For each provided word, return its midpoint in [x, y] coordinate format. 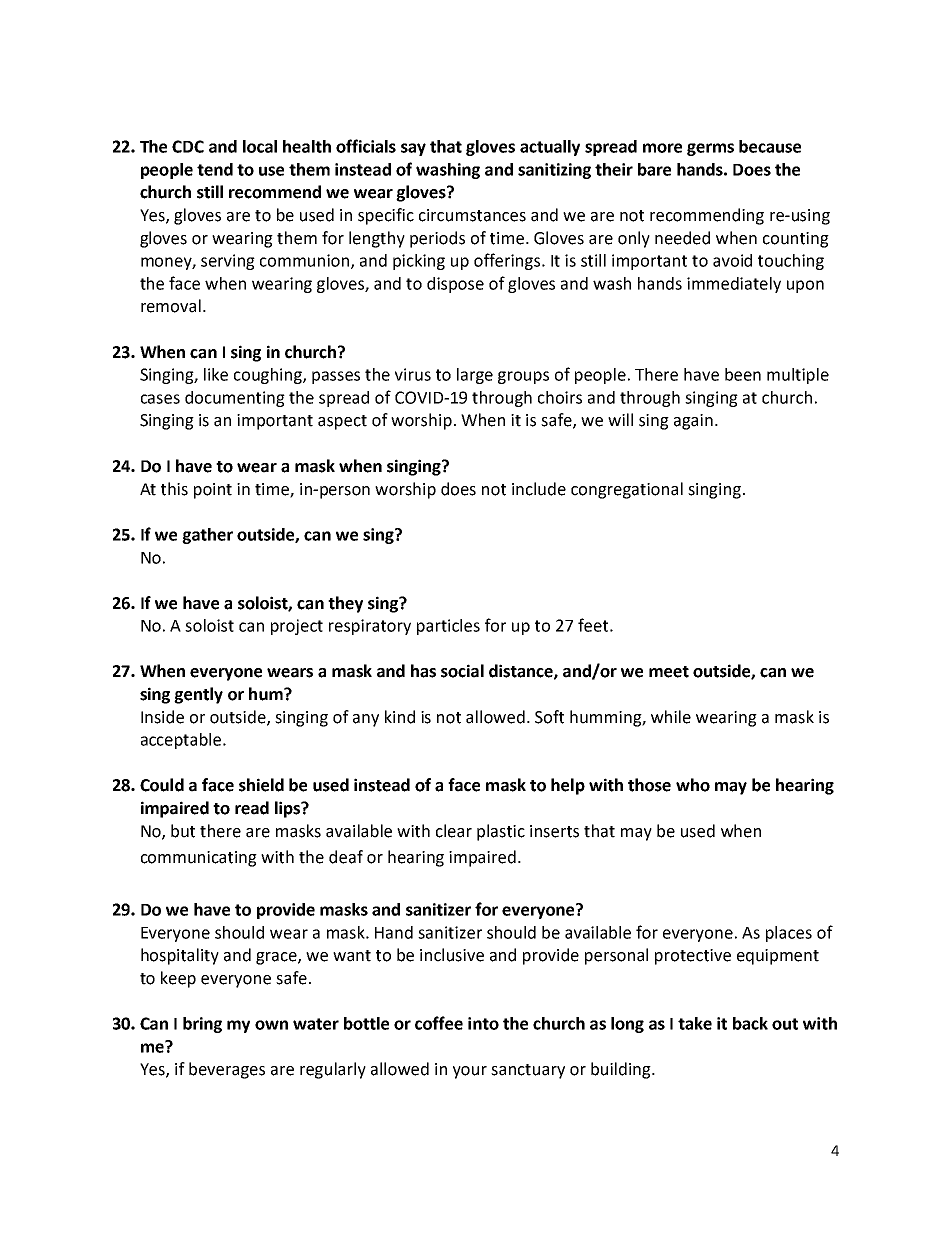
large [475, 376]
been [743, 374]
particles [448, 627]
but [183, 831]
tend [215, 169]
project [297, 627]
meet [669, 672]
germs [710, 149]
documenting [235, 399]
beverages [227, 1070]
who [693, 785]
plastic [501, 832]
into [483, 1023]
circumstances [472, 215]
